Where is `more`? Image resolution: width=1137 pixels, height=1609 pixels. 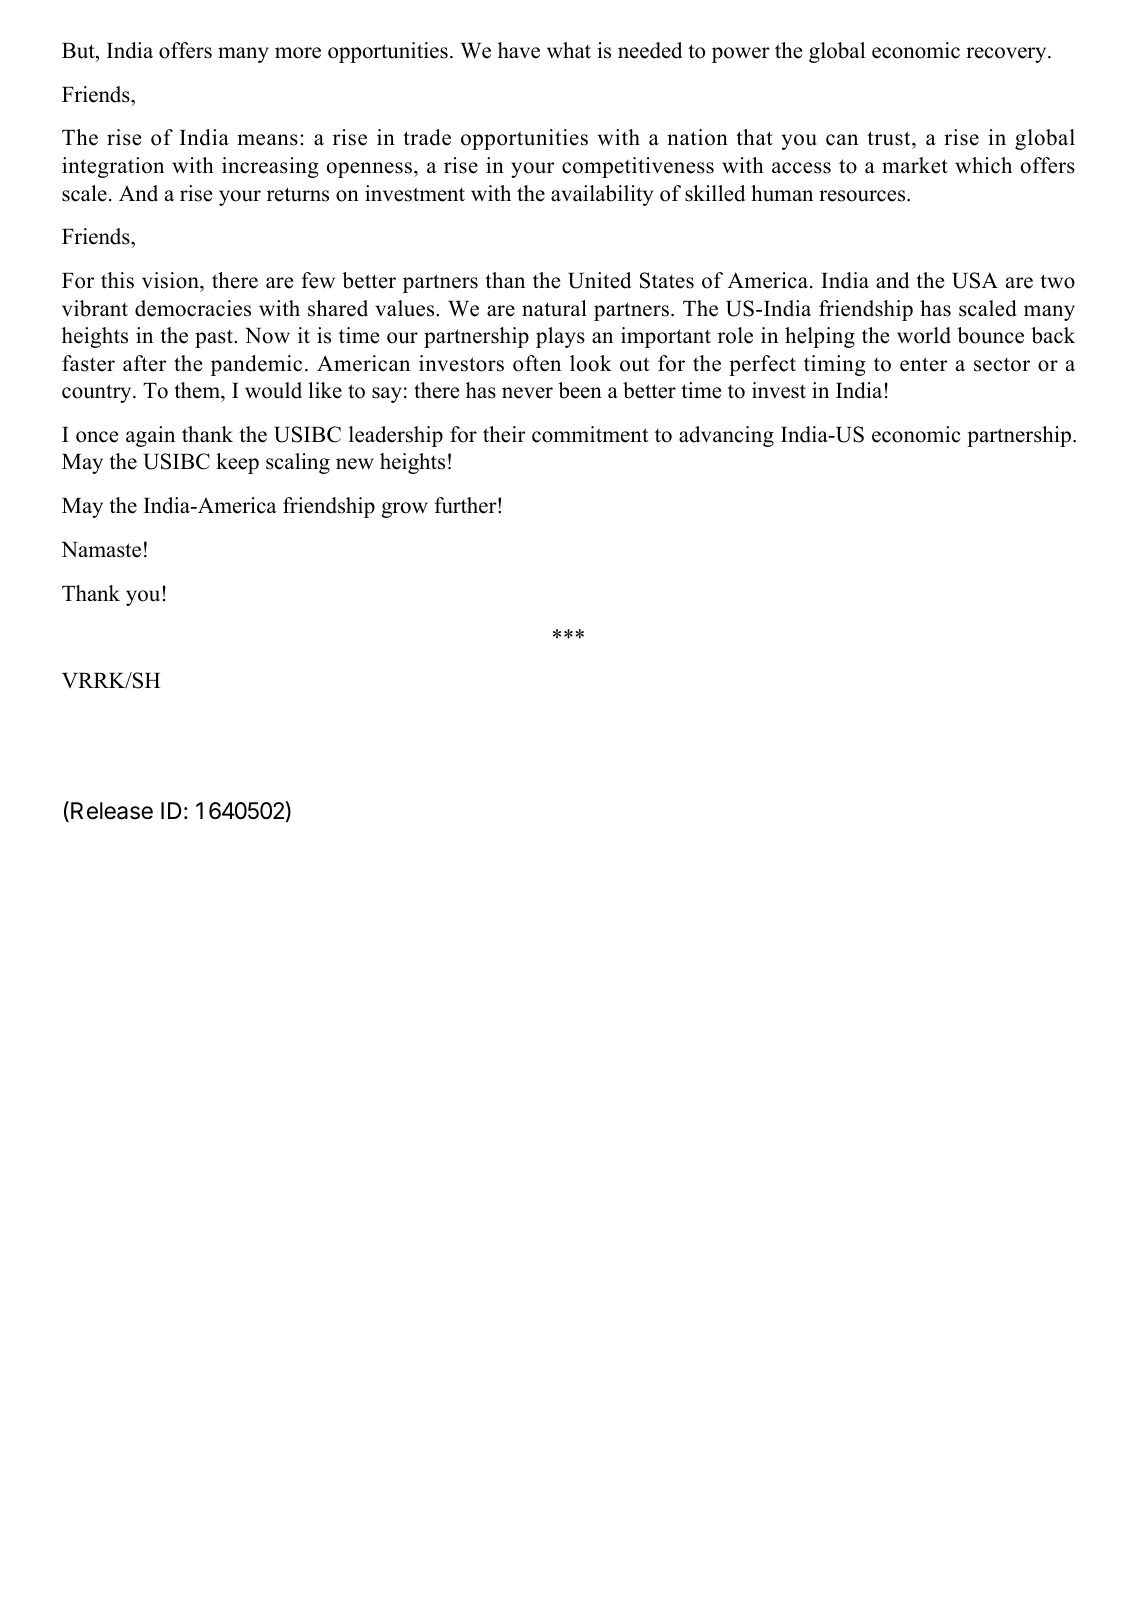
more is located at coordinates (298, 53).
